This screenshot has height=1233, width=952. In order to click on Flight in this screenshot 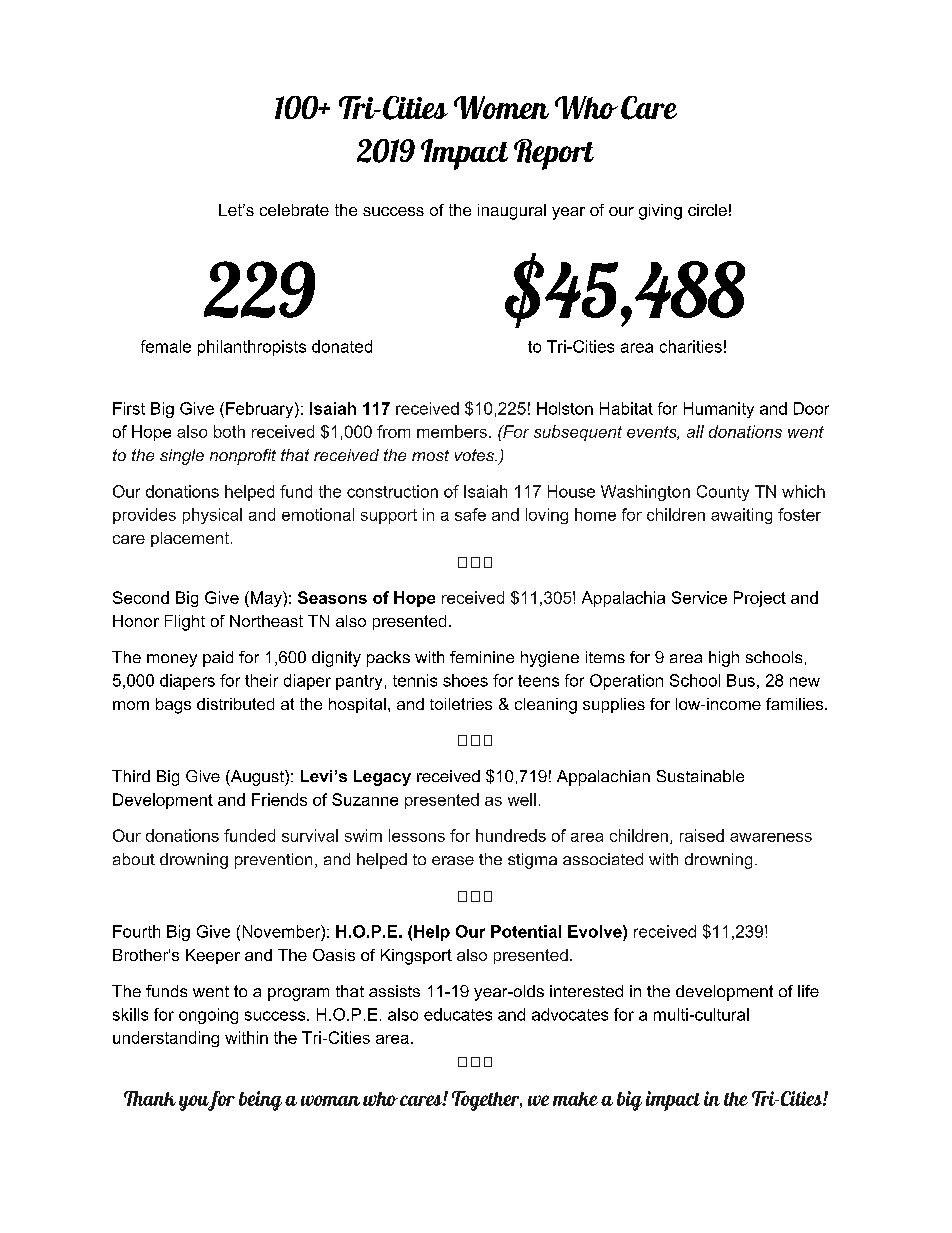, I will do `click(185, 623)`.
